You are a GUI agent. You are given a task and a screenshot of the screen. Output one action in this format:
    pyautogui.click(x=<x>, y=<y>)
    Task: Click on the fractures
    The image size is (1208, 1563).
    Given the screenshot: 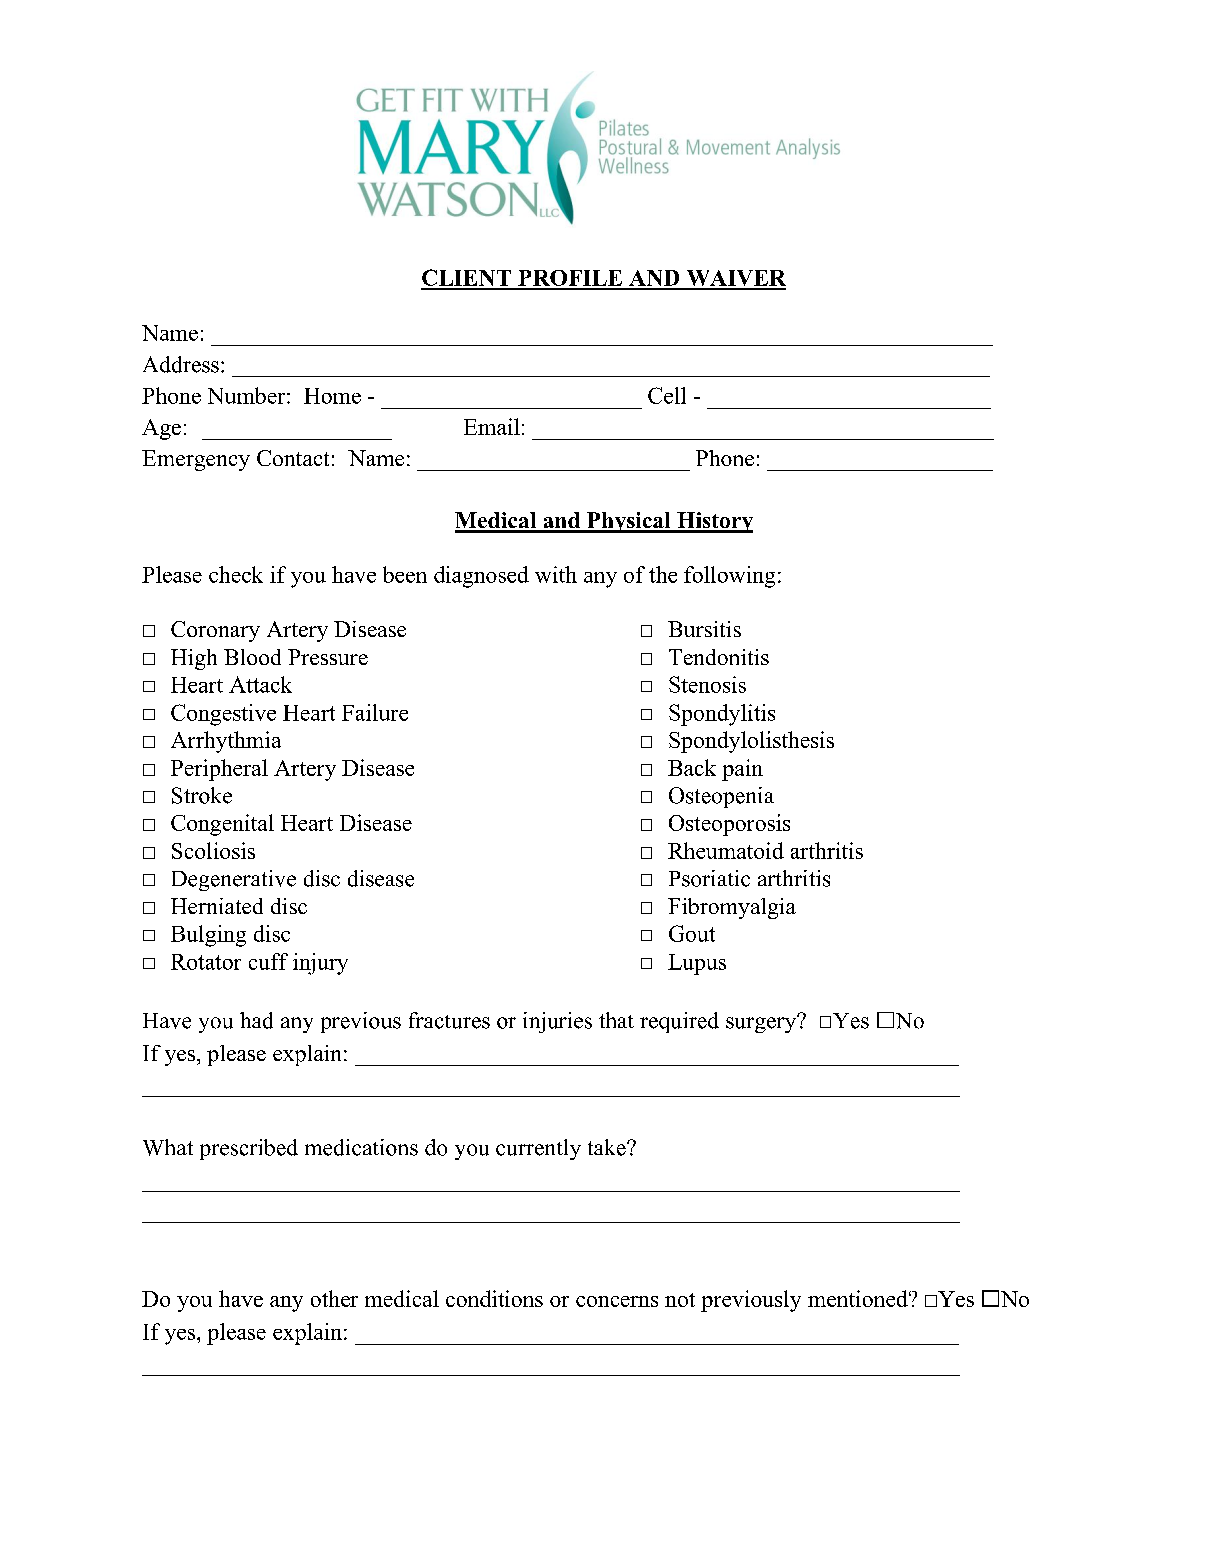 What is the action you would take?
    pyautogui.click(x=449, y=1020)
